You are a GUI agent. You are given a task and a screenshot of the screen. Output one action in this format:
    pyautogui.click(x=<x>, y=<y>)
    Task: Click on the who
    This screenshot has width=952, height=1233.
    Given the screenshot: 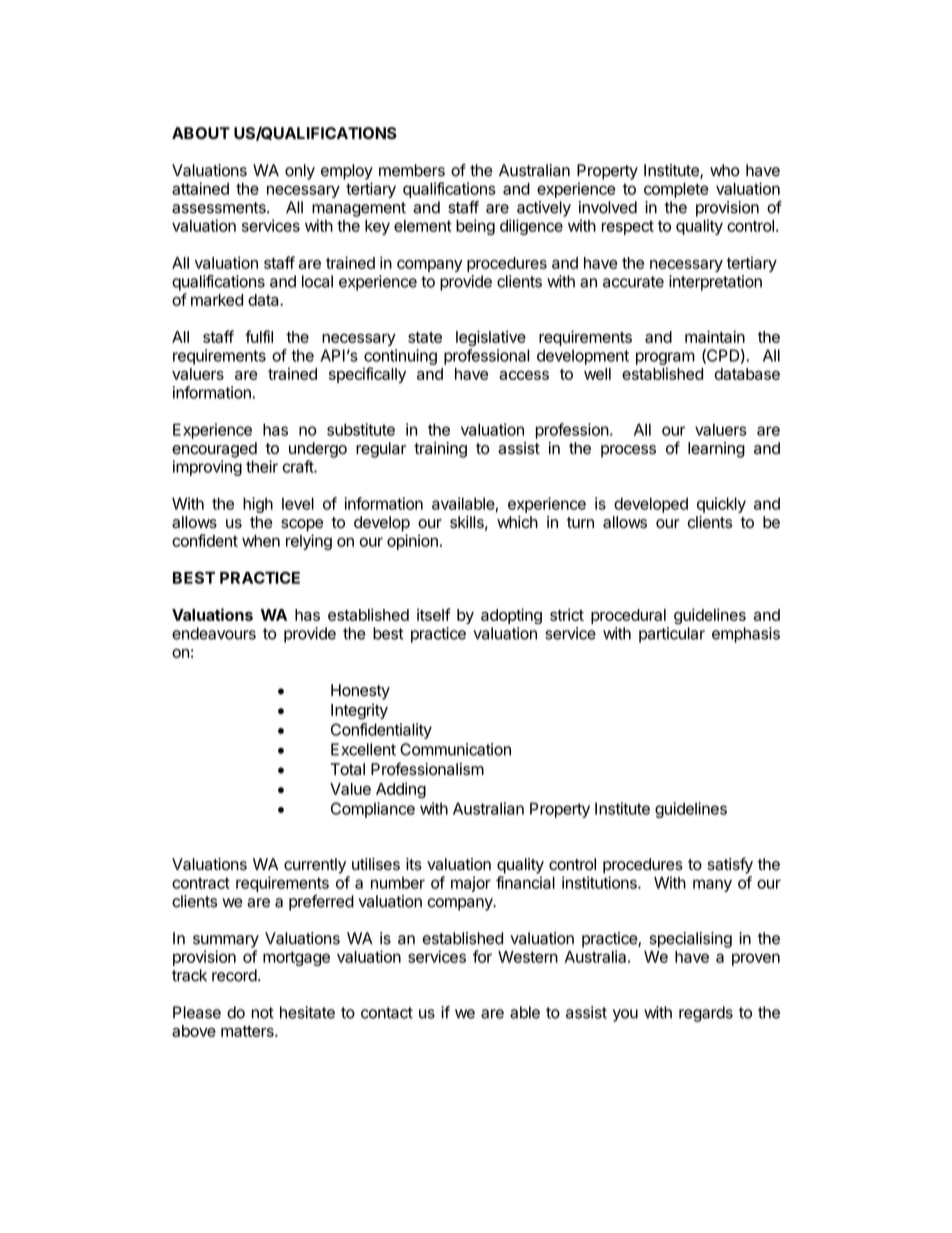 What is the action you would take?
    pyautogui.click(x=725, y=170)
